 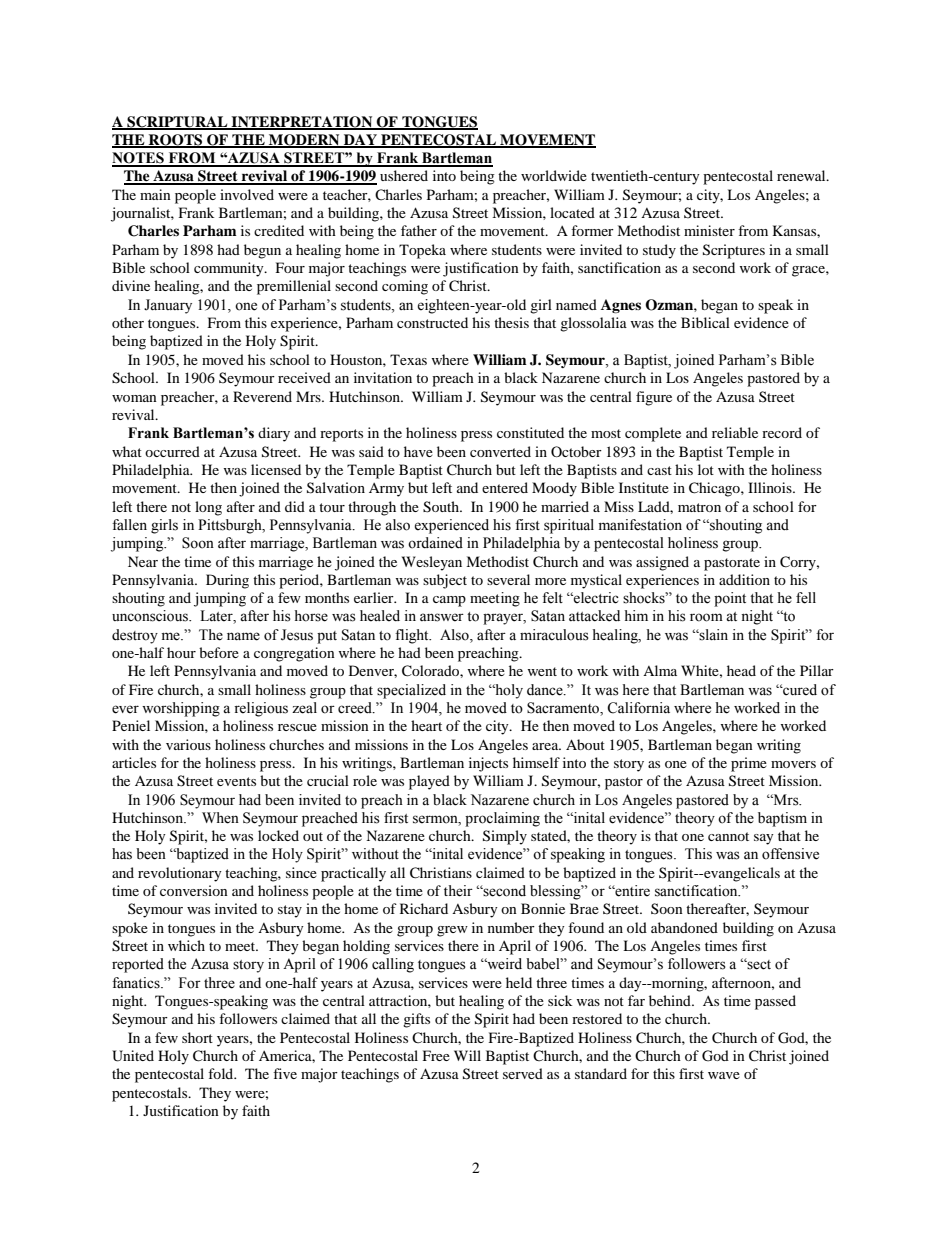 What do you see at coordinates (500, 451) in the screenshot?
I see `converted` at bounding box center [500, 451].
